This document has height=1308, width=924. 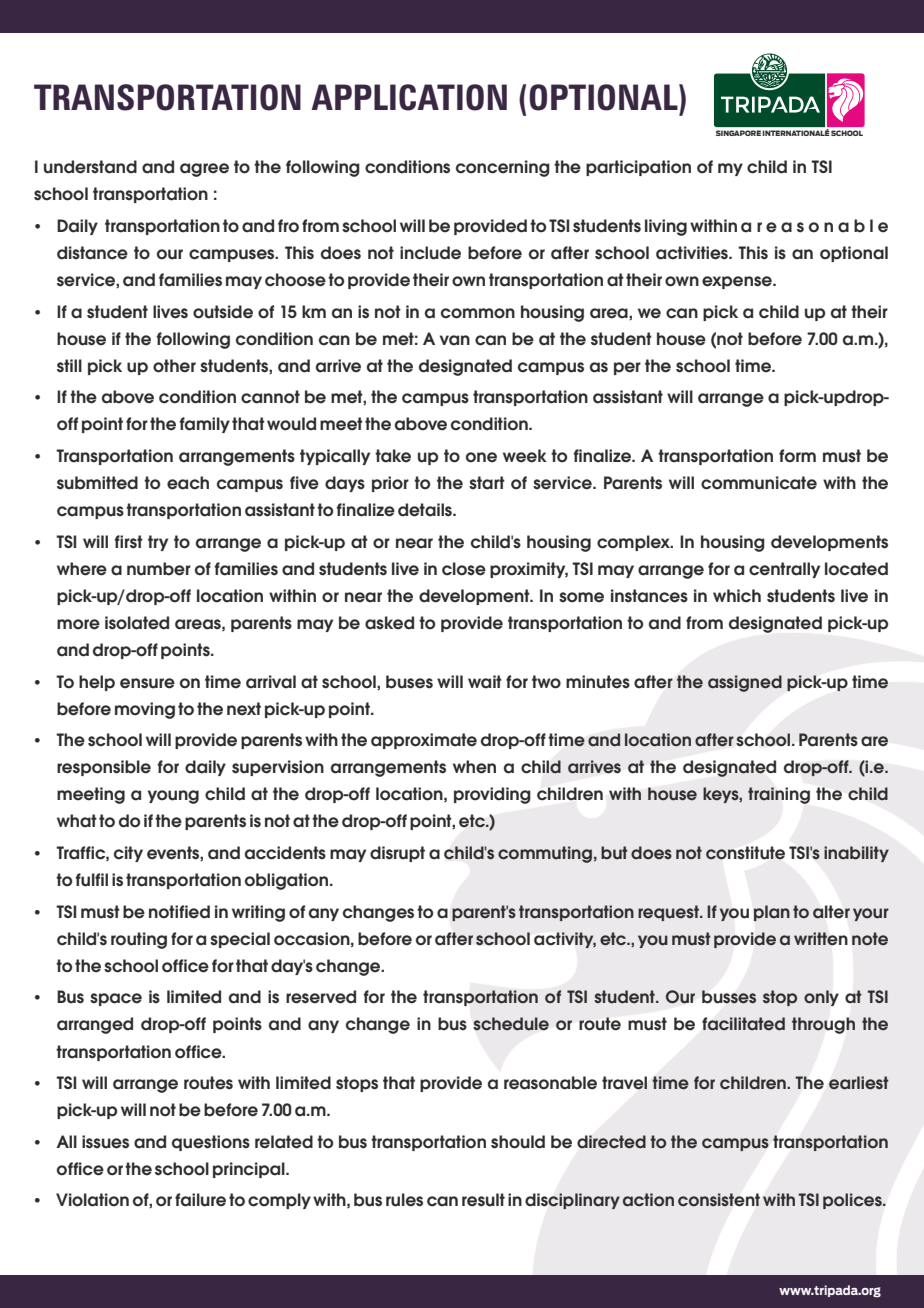 What do you see at coordinates (211, 1143) in the document?
I see `questions` at bounding box center [211, 1143].
